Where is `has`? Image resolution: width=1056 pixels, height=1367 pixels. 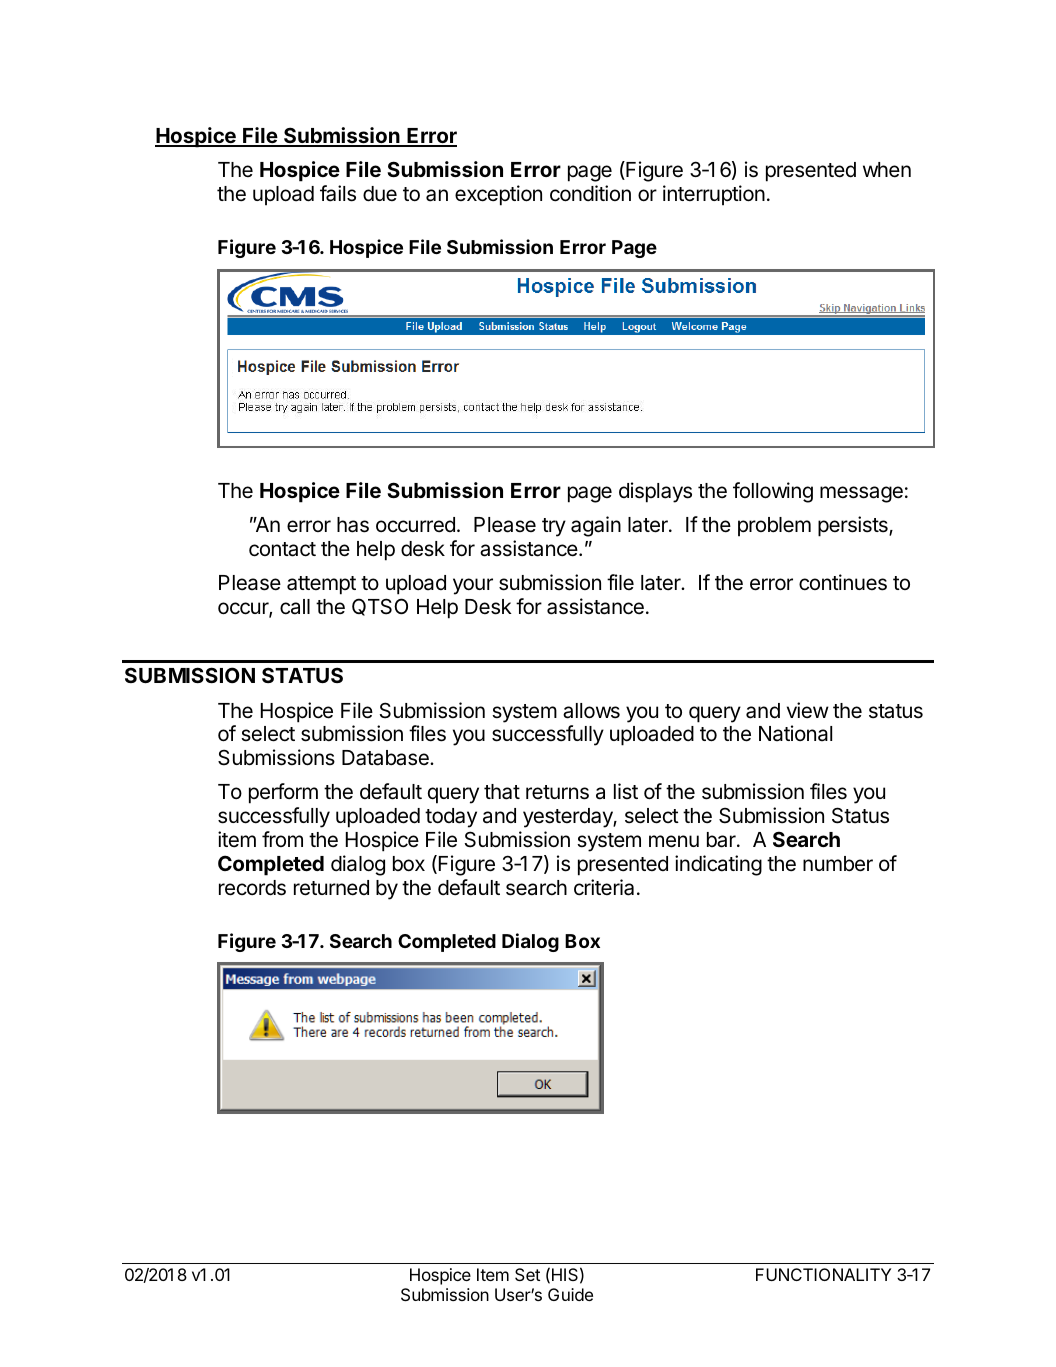 has is located at coordinates (353, 525).
